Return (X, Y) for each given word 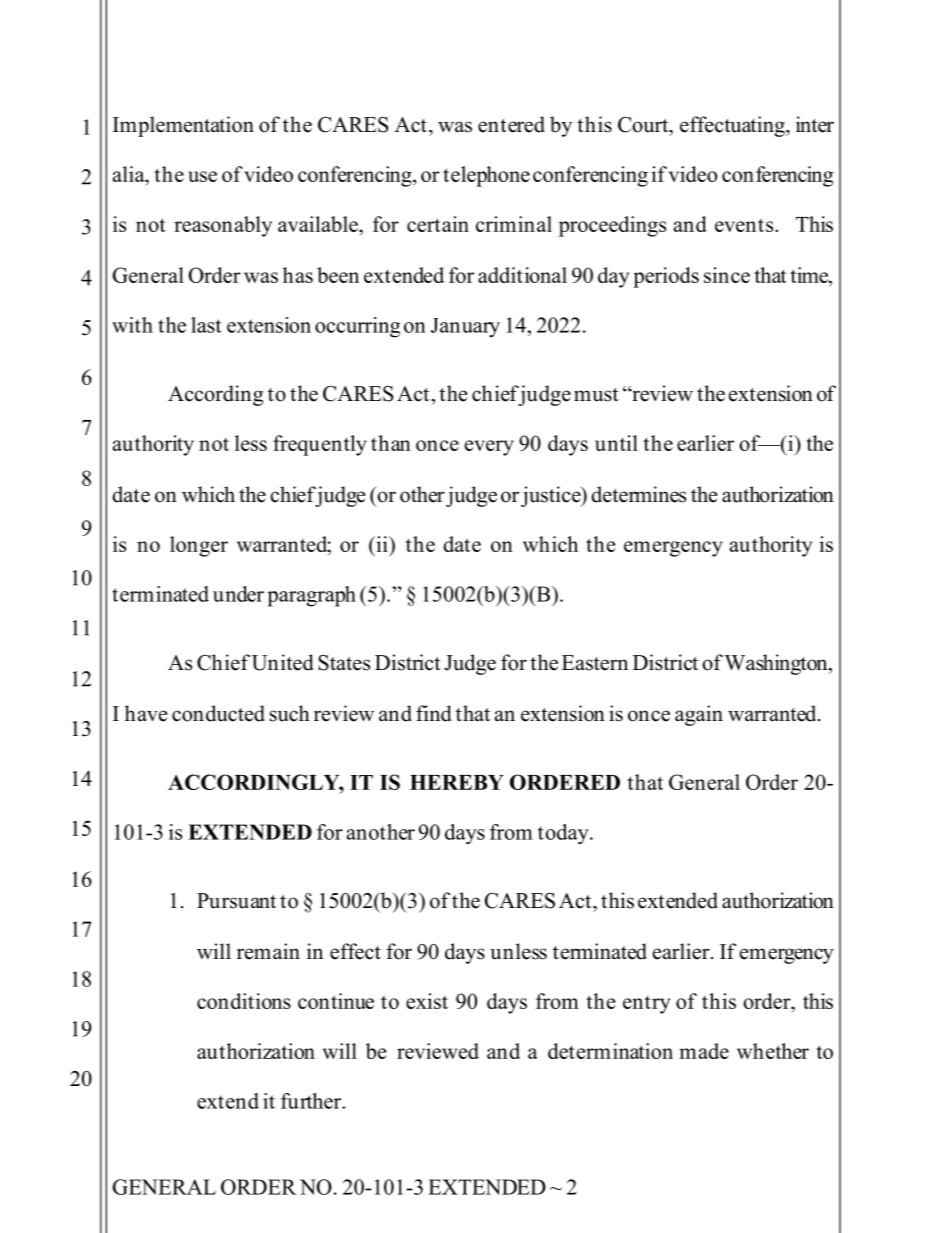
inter (815, 124)
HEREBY (457, 782)
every (489, 448)
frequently (320, 445)
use (202, 176)
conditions (244, 1001)
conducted (218, 713)
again (699, 715)
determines (638, 494)
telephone (486, 176)
